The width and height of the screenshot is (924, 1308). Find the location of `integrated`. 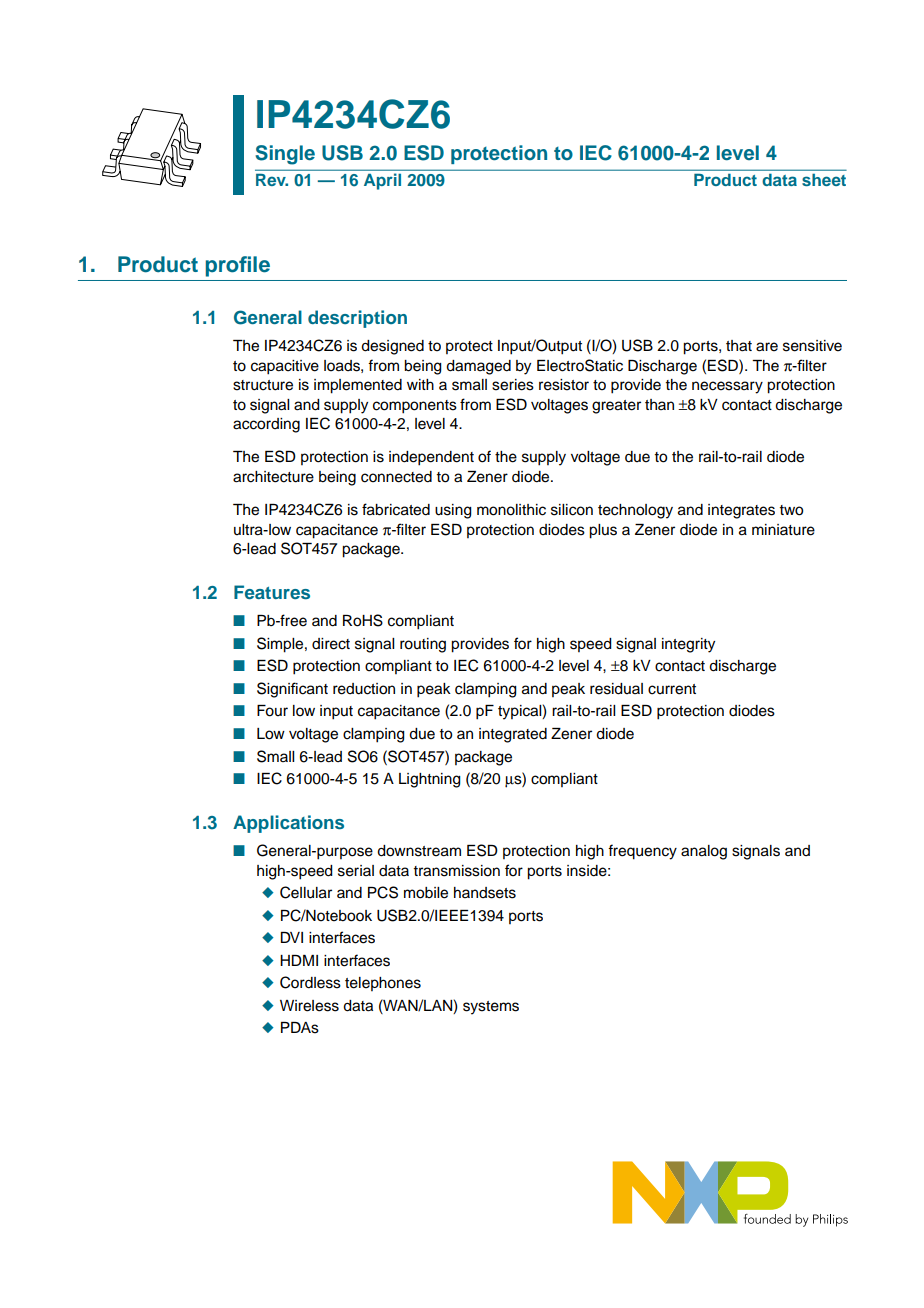

integrated is located at coordinates (513, 735).
